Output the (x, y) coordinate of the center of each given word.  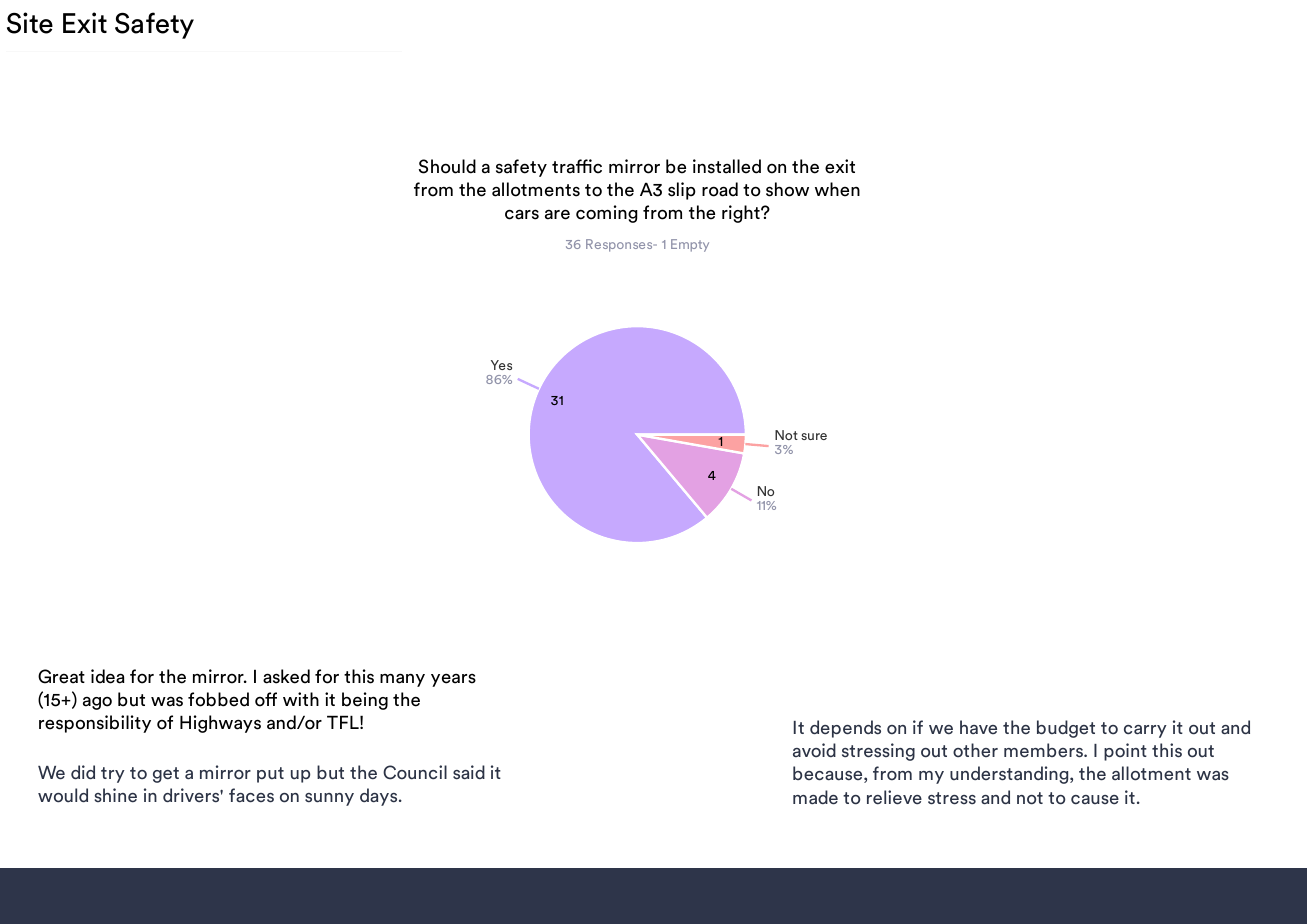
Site (30, 23)
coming (607, 214)
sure (814, 436)
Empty (690, 245)
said (469, 772)
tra (564, 167)
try (113, 775)
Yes (501, 365)
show (787, 189)
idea (108, 676)
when (837, 189)
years (453, 680)
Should (447, 166)
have (978, 727)
